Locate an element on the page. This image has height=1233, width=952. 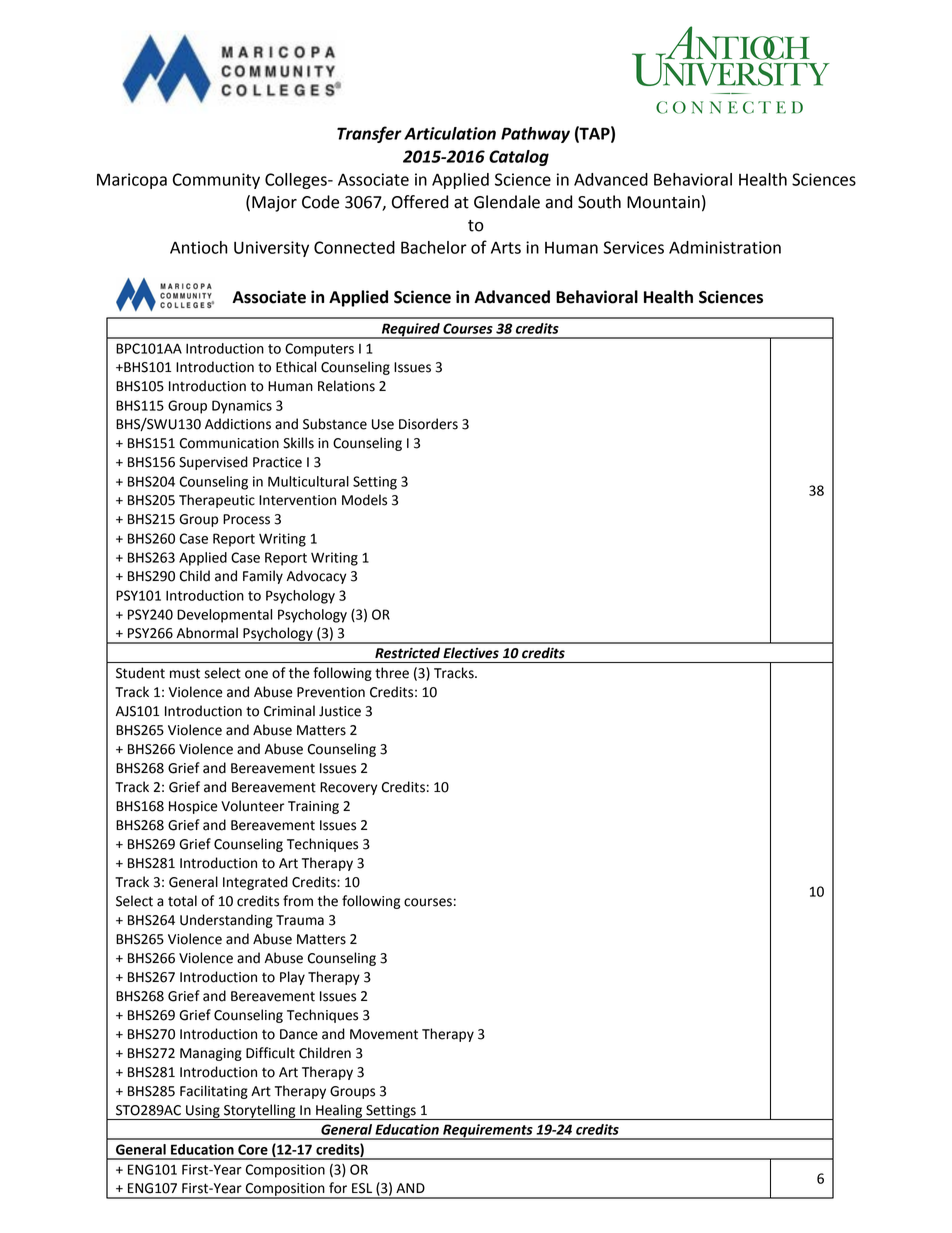
Addictions is located at coordinates (238, 424).
